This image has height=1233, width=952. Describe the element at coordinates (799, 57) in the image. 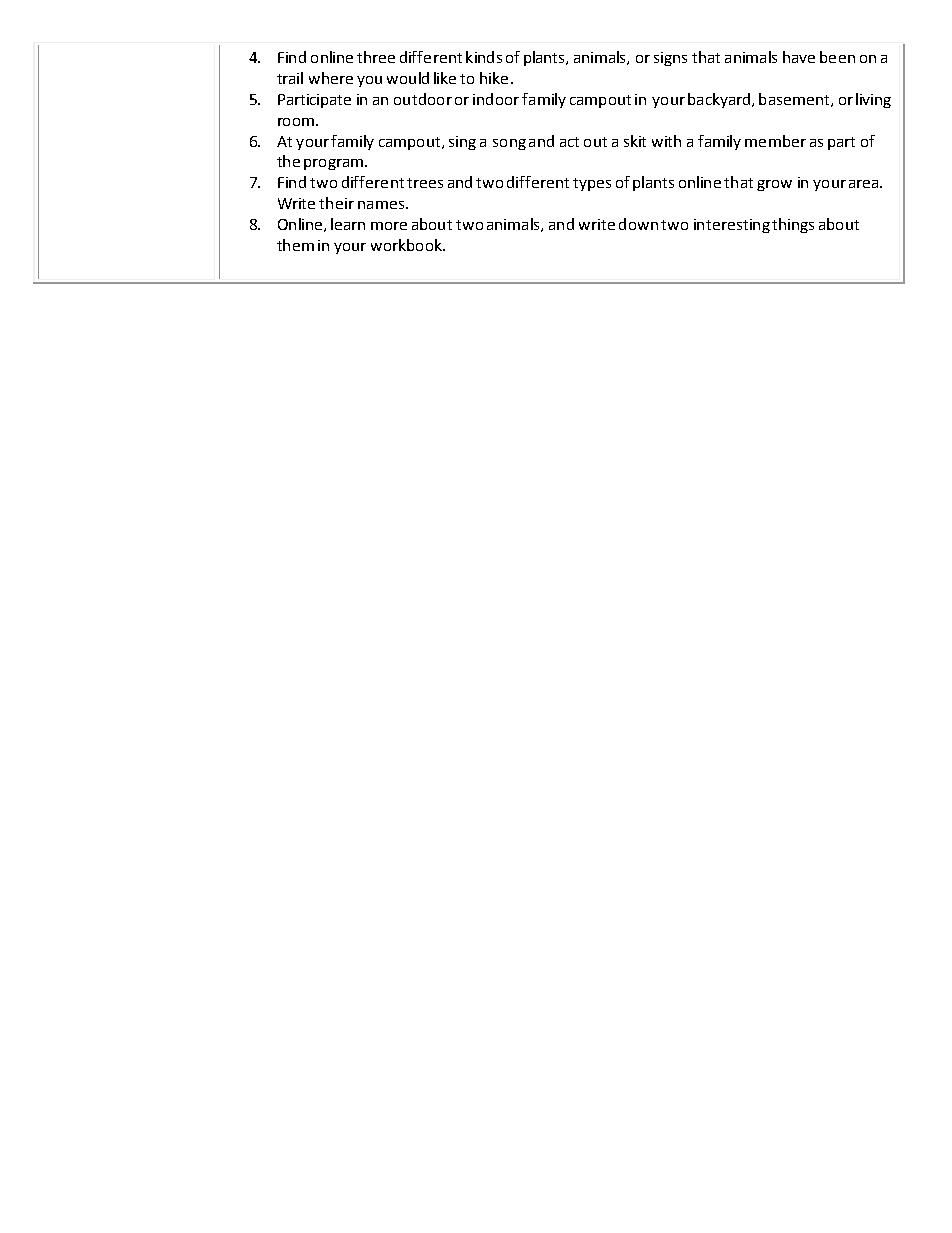

I see `have` at that location.
